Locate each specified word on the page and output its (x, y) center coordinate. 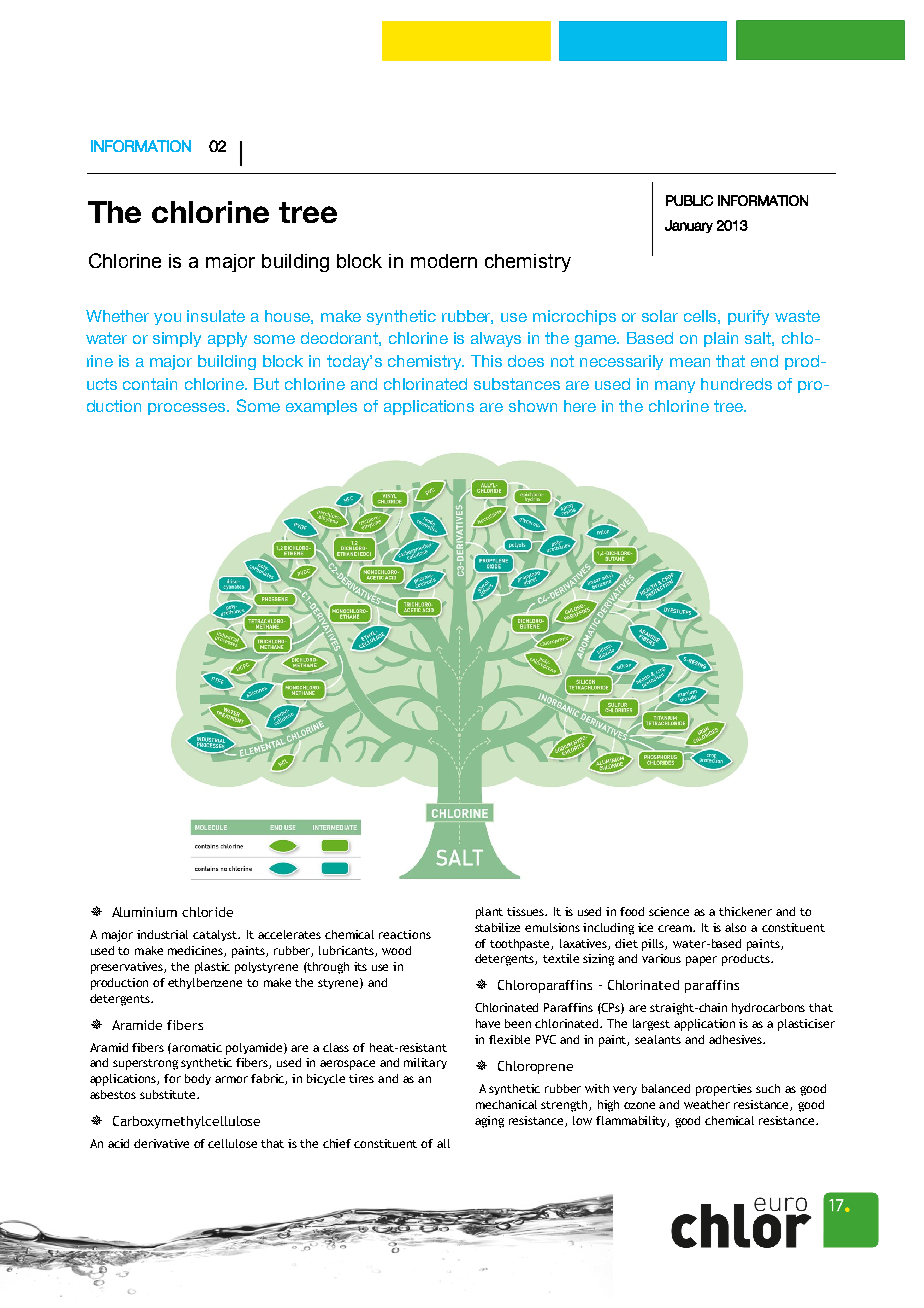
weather (707, 1104)
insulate (216, 316)
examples (321, 407)
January (689, 226)
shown (533, 406)
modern (444, 261)
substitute (169, 1094)
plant (489, 913)
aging (489, 1122)
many (675, 387)
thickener (745, 911)
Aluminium (144, 912)
